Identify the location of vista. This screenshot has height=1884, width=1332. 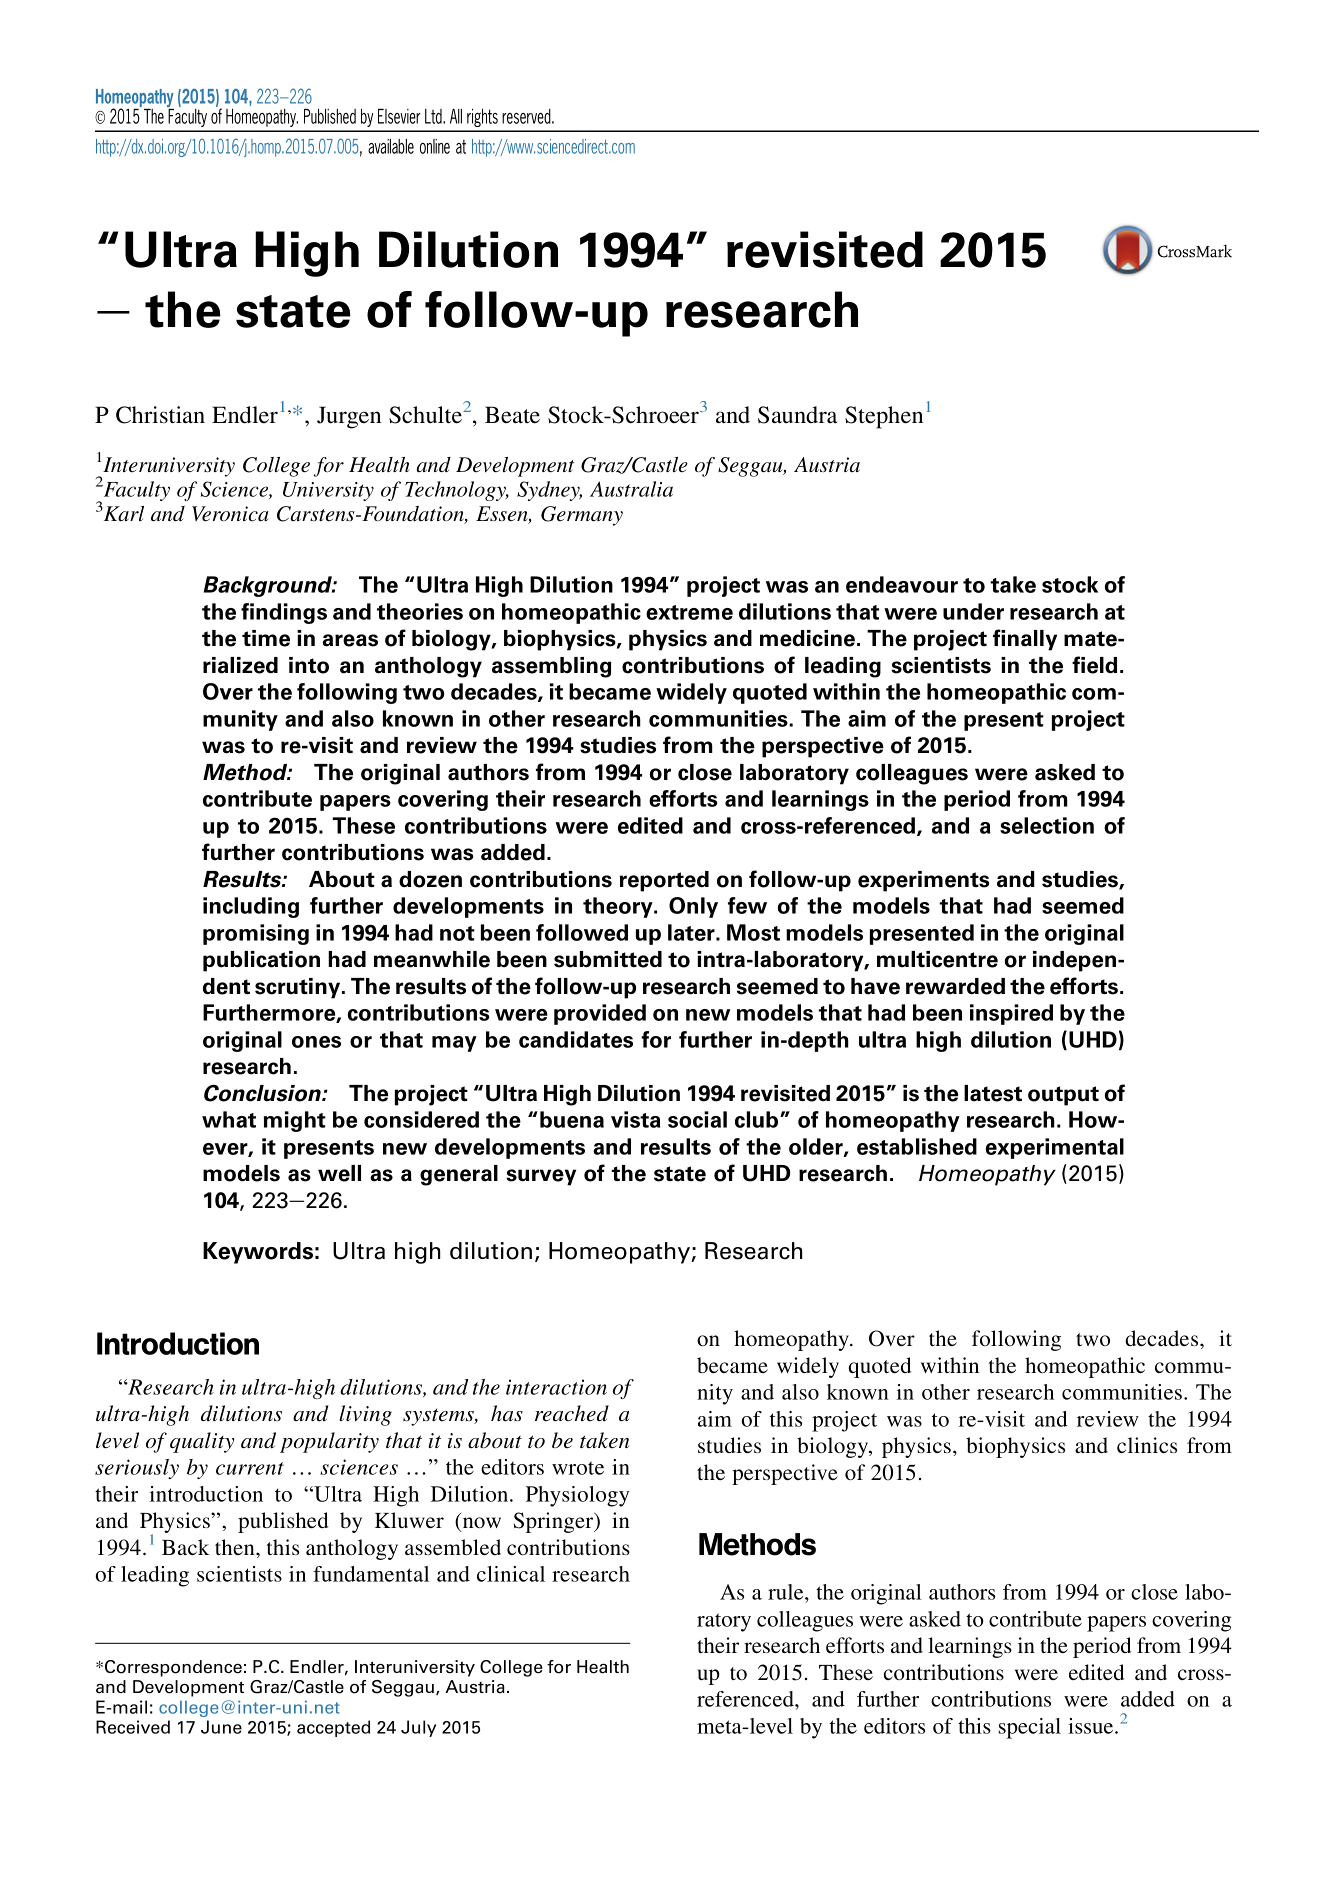
(635, 1119).
